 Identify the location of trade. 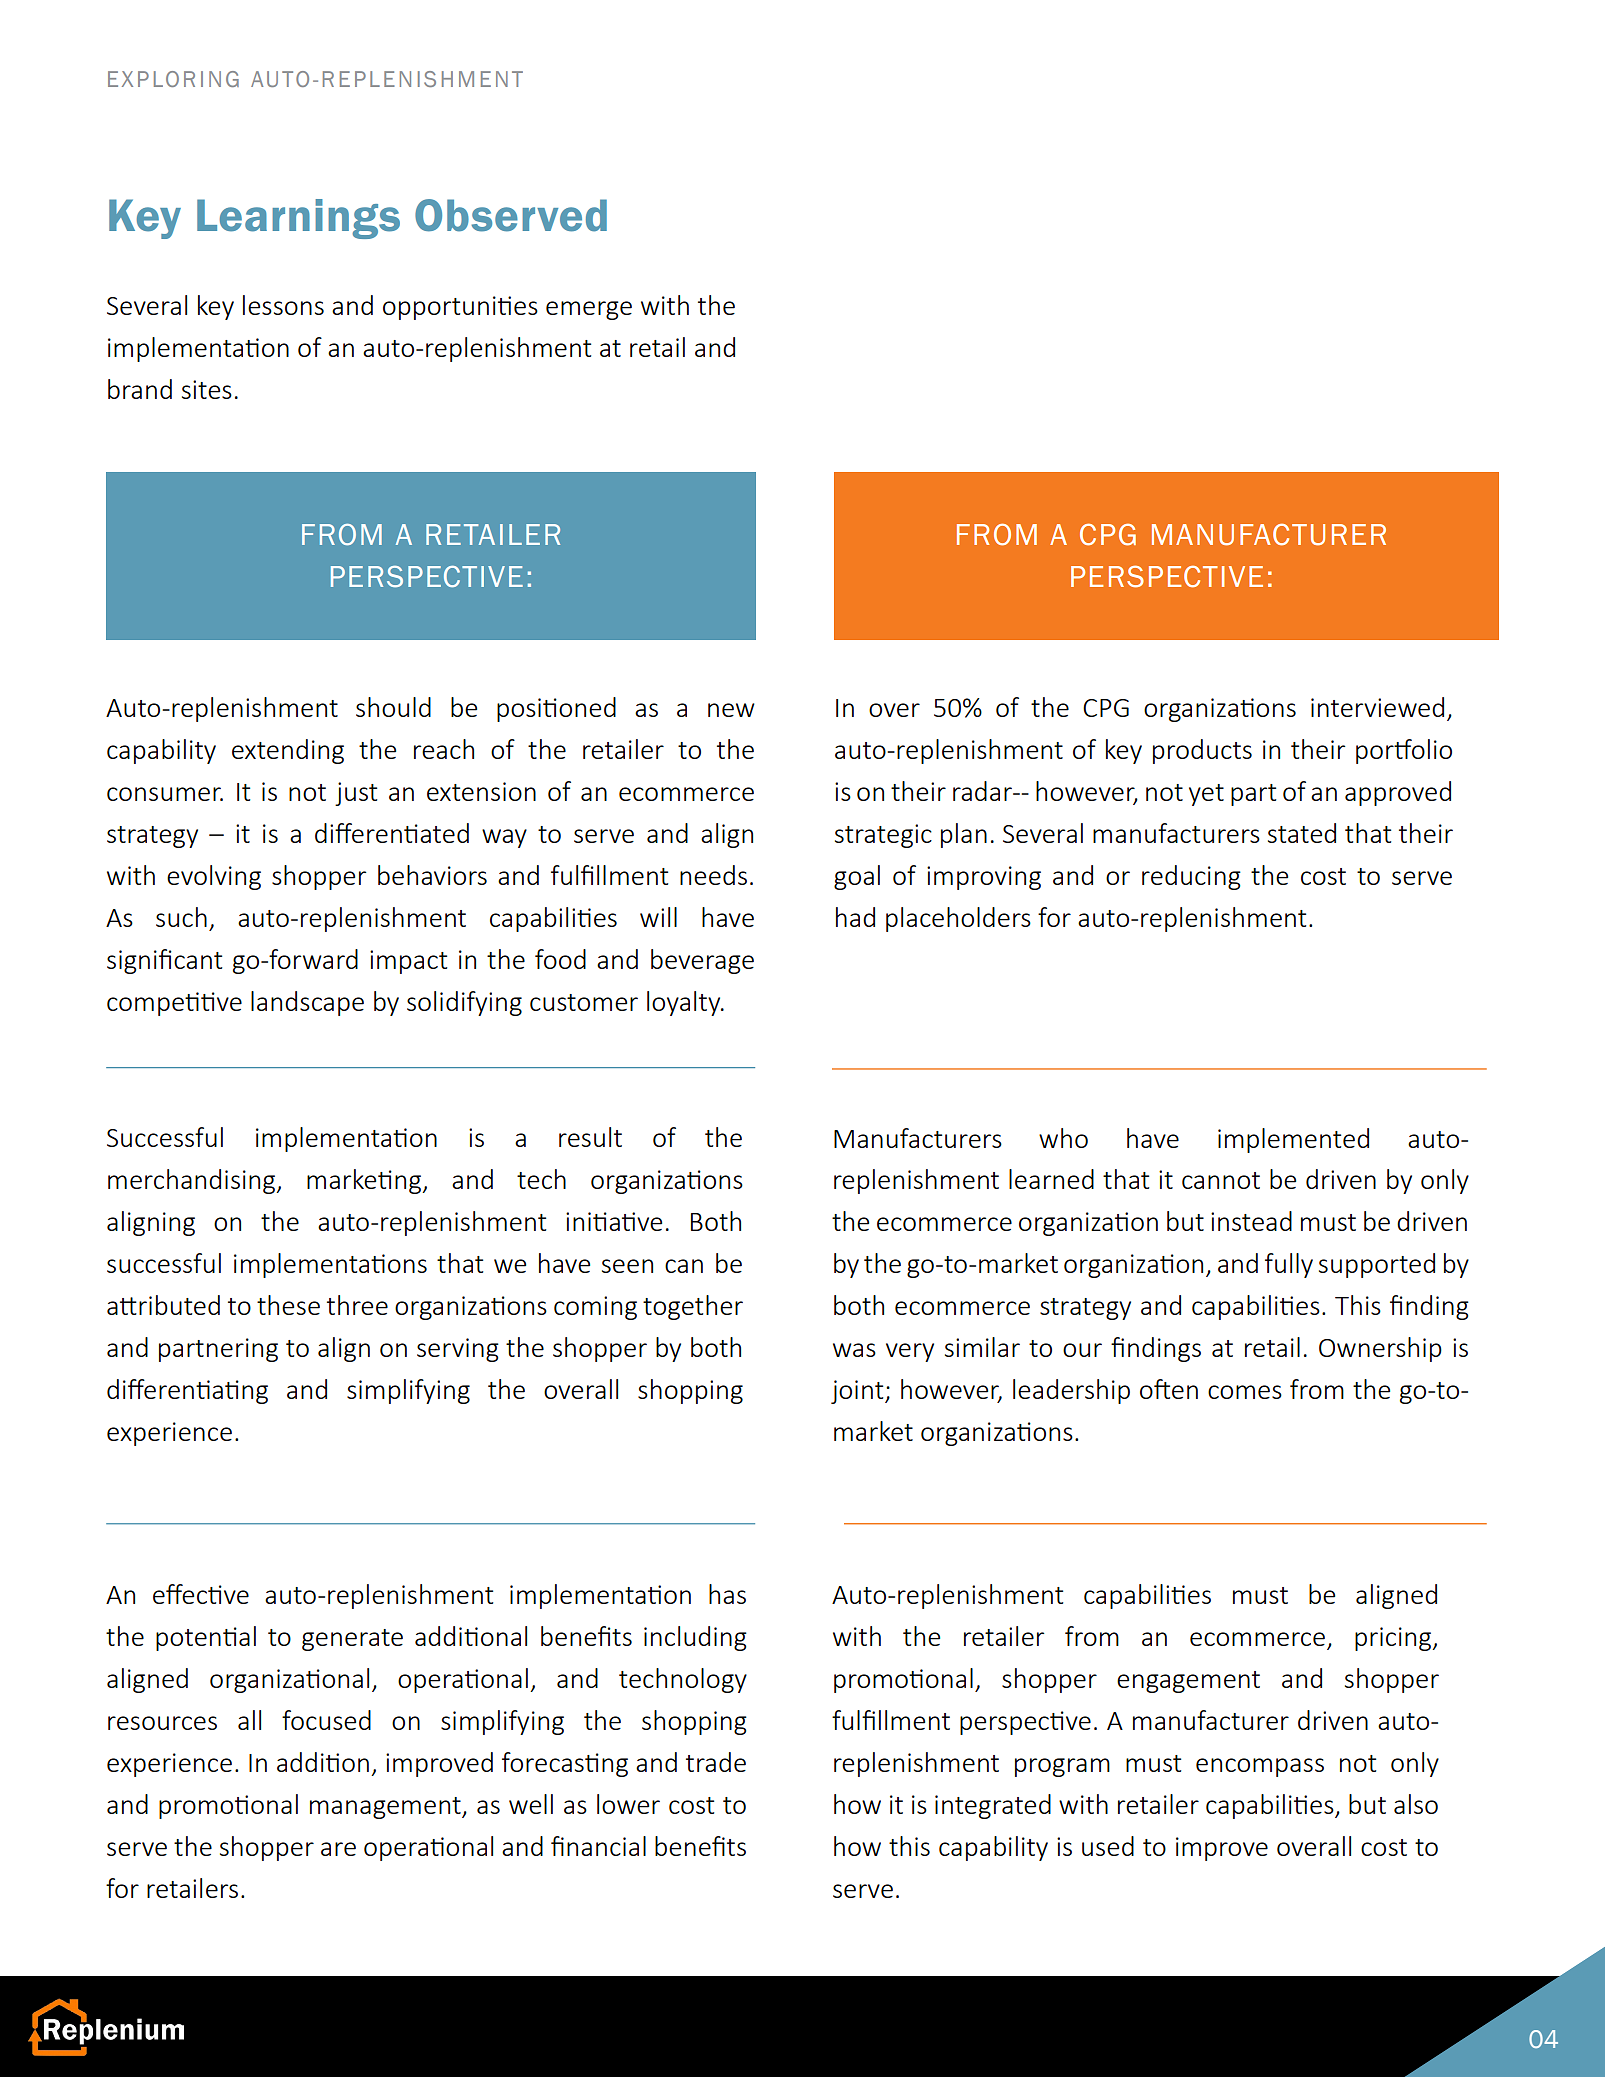
(716, 1762).
